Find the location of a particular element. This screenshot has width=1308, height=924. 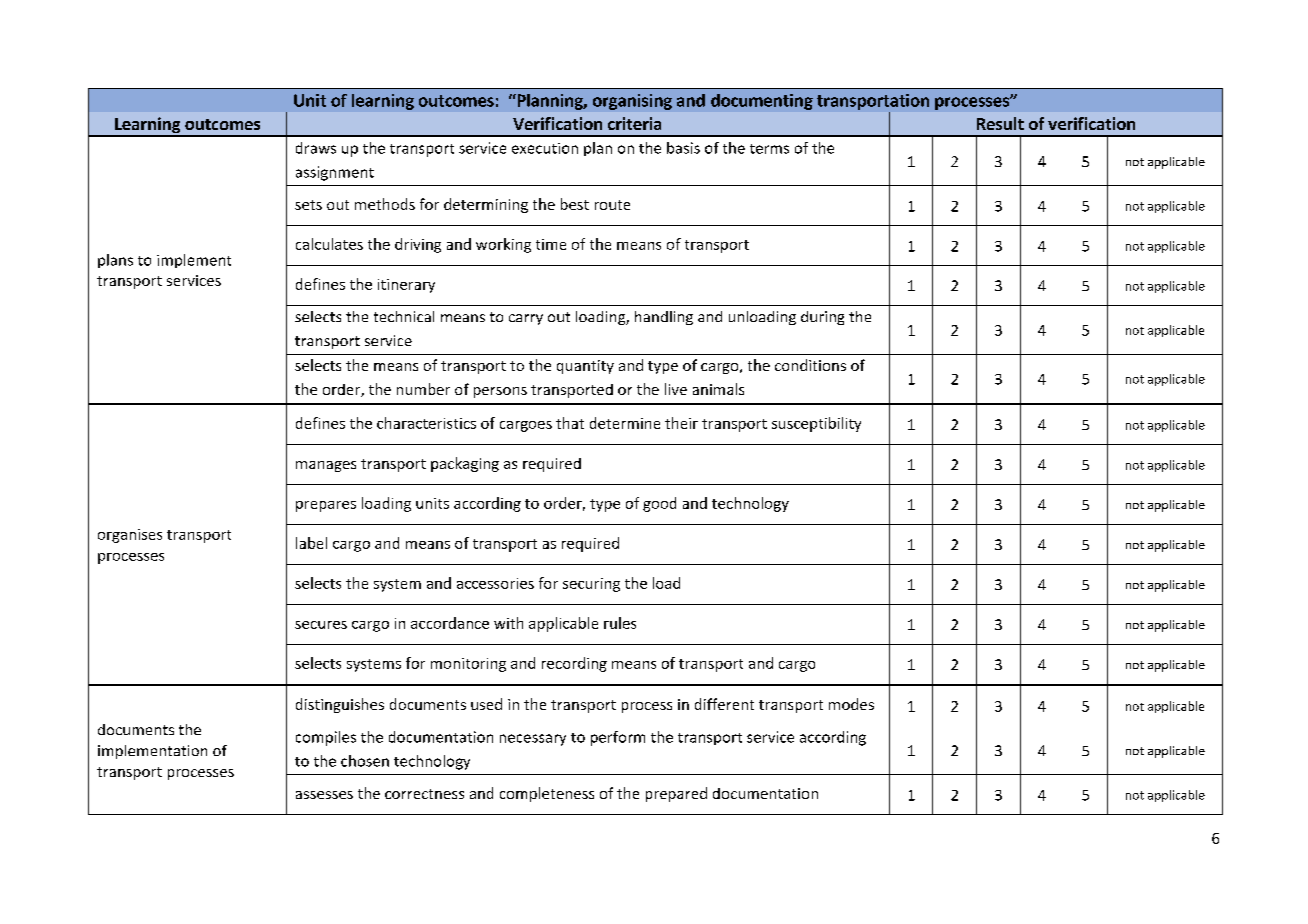

completeness is located at coordinates (547, 794).
